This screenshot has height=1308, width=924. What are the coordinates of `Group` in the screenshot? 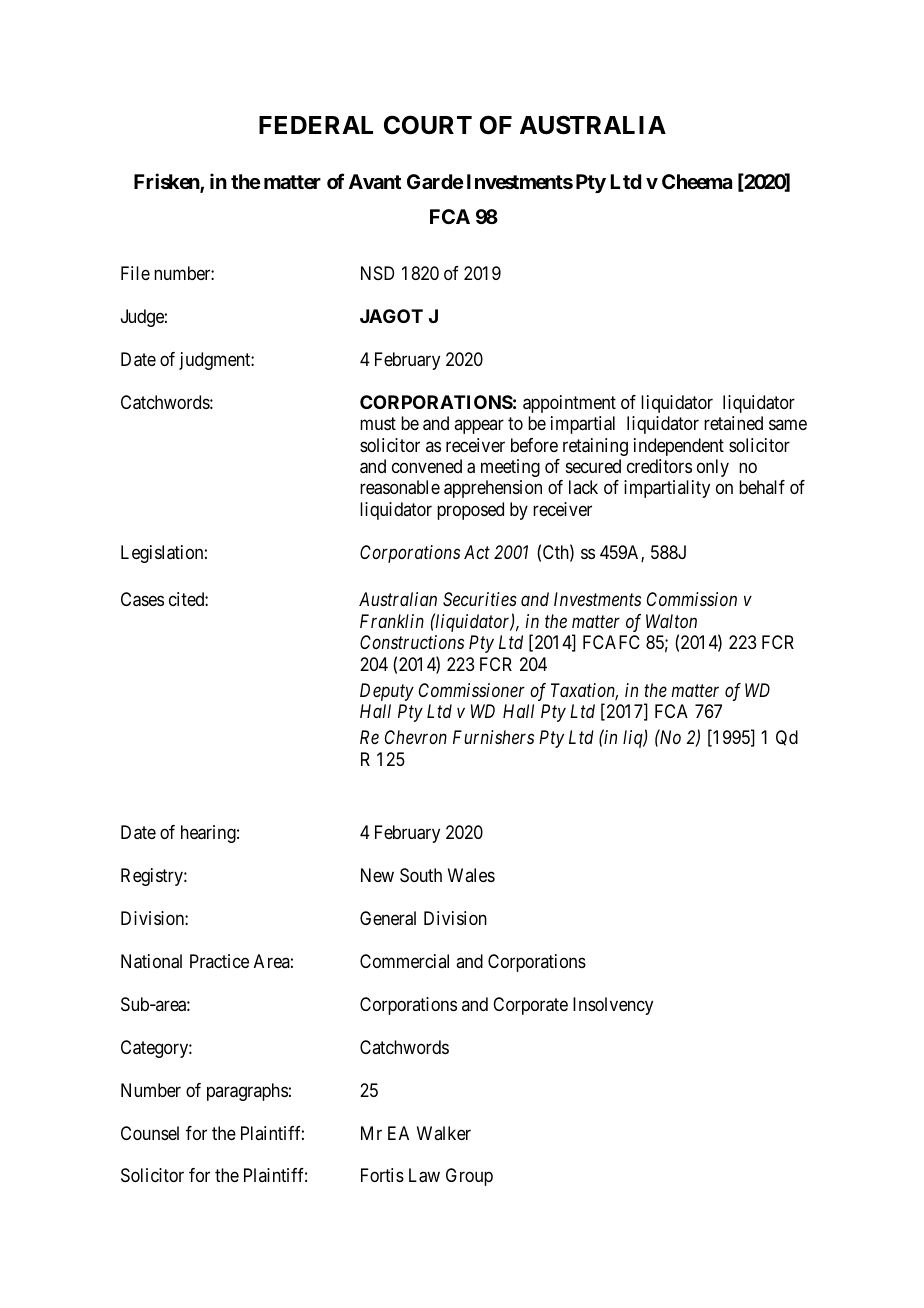 It's located at (469, 1177).
